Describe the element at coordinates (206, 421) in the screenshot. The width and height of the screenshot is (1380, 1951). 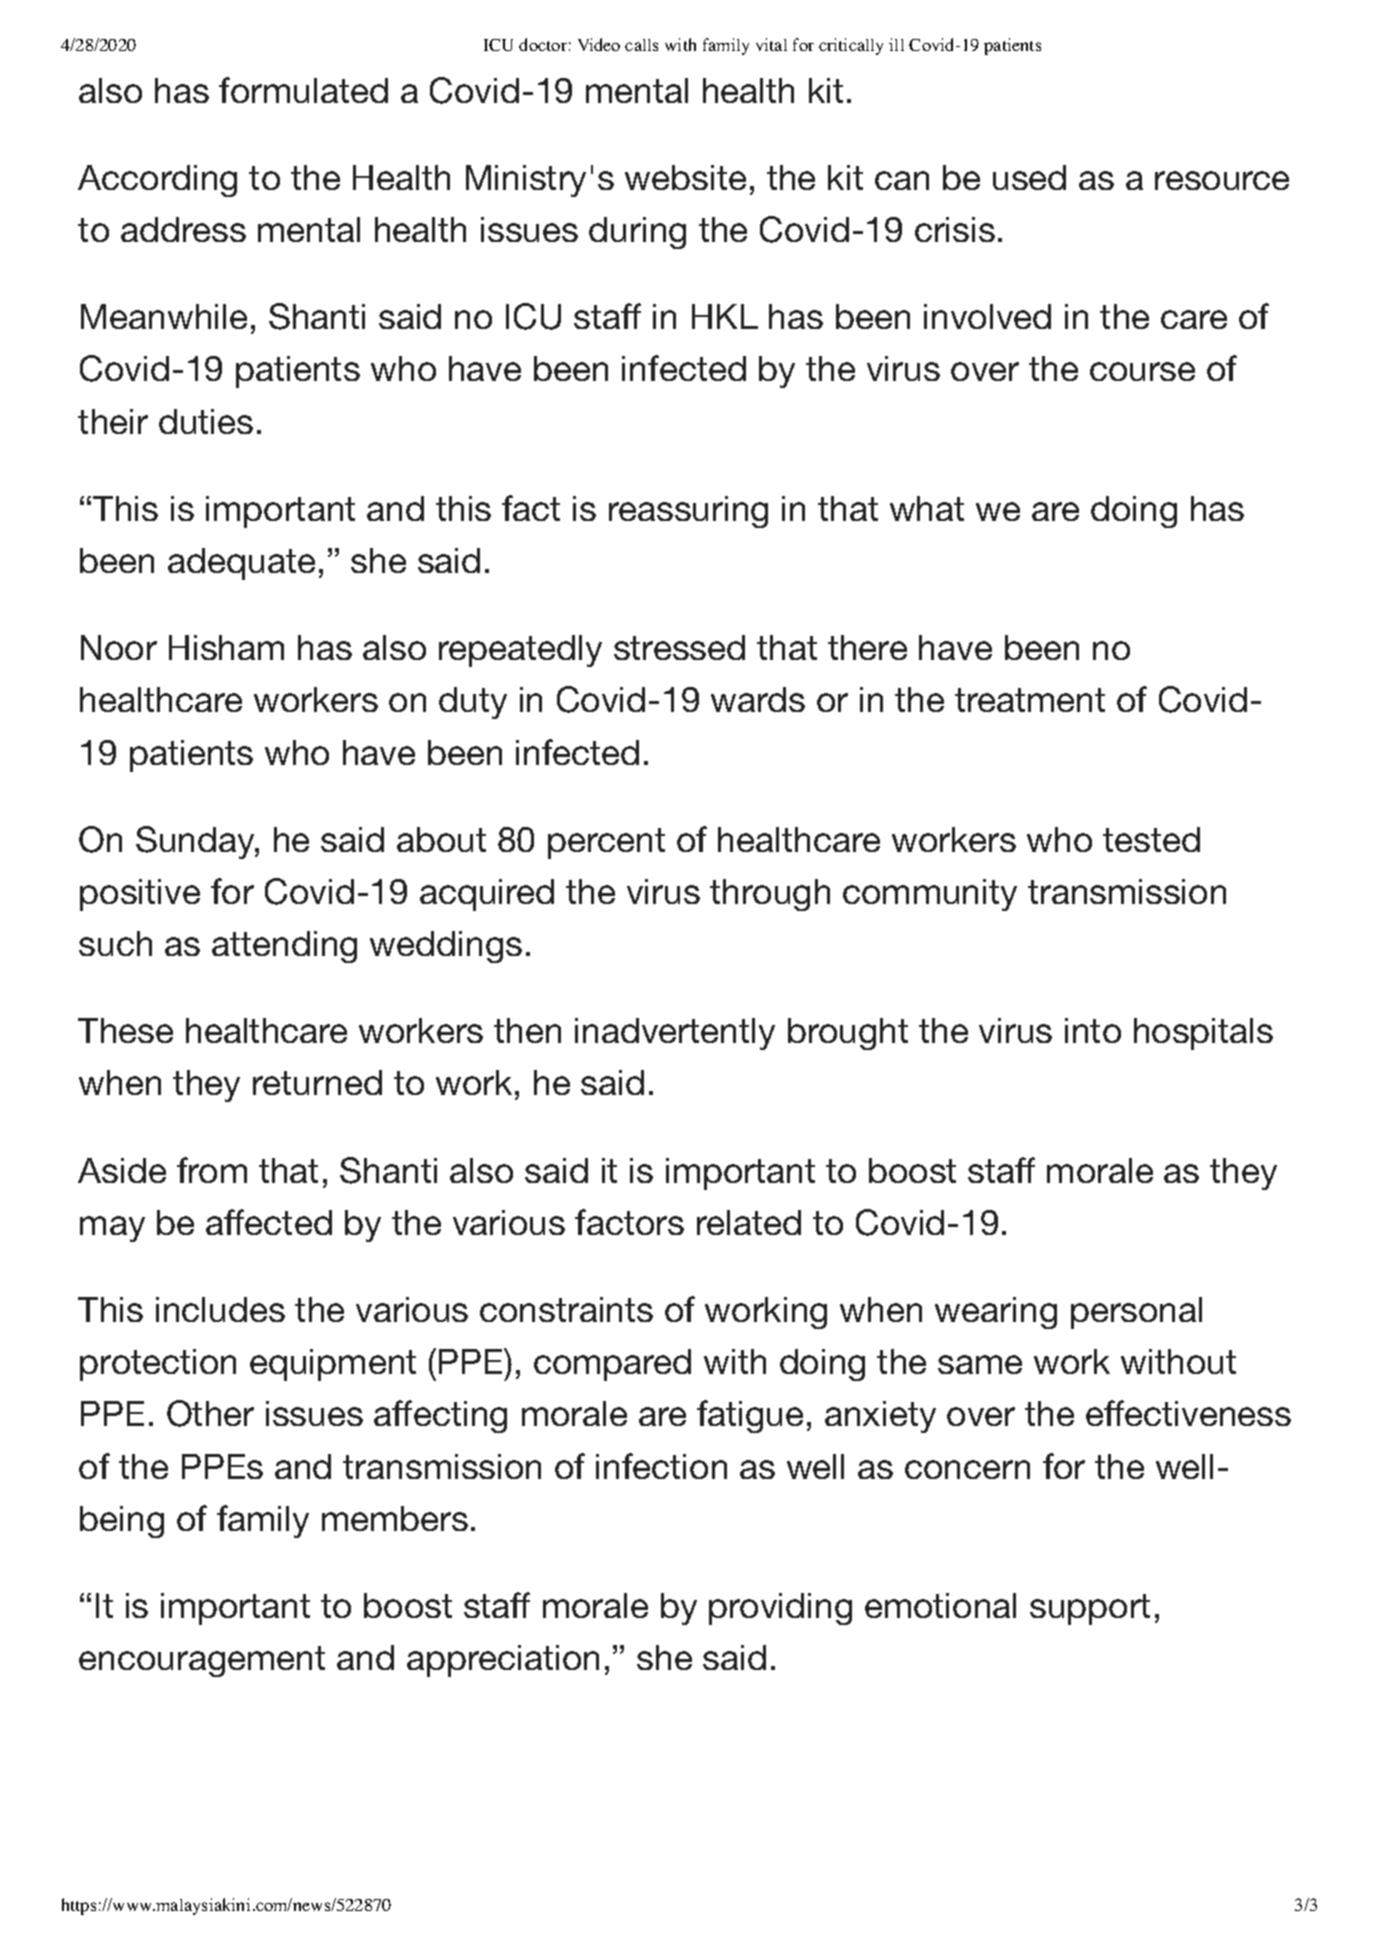
I see `duties` at that location.
